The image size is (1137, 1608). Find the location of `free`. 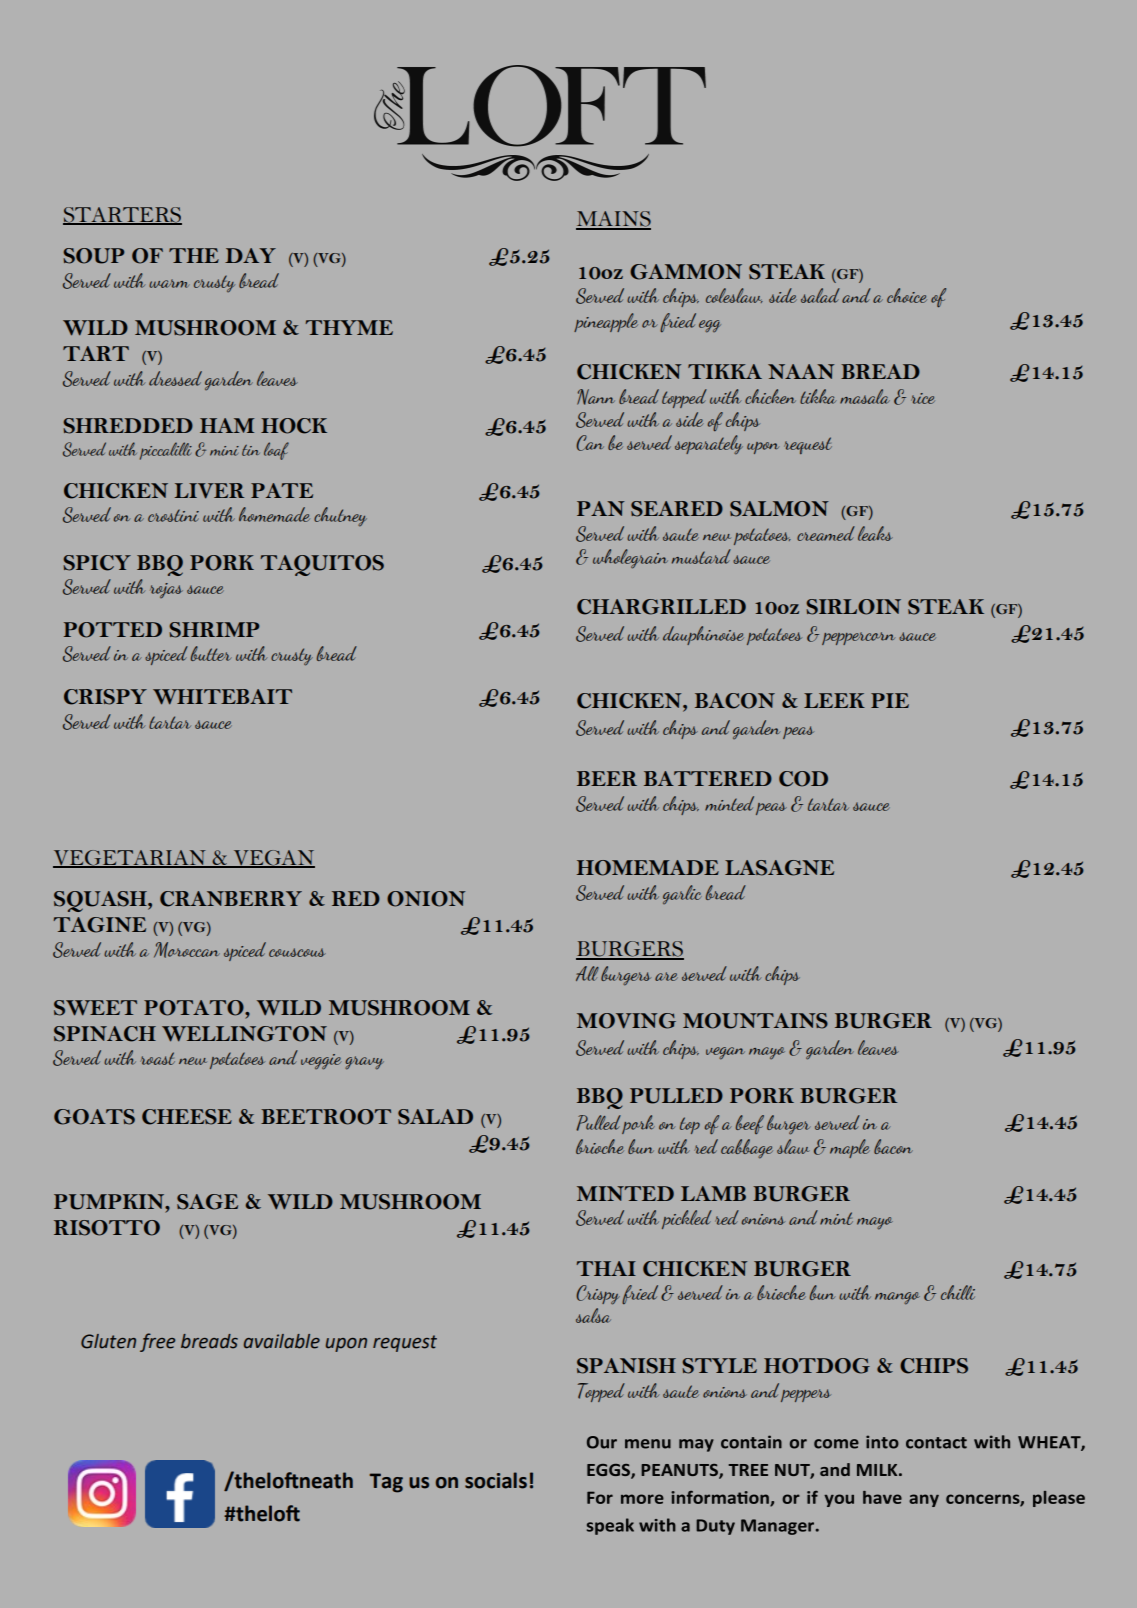

free is located at coordinates (157, 1342).
